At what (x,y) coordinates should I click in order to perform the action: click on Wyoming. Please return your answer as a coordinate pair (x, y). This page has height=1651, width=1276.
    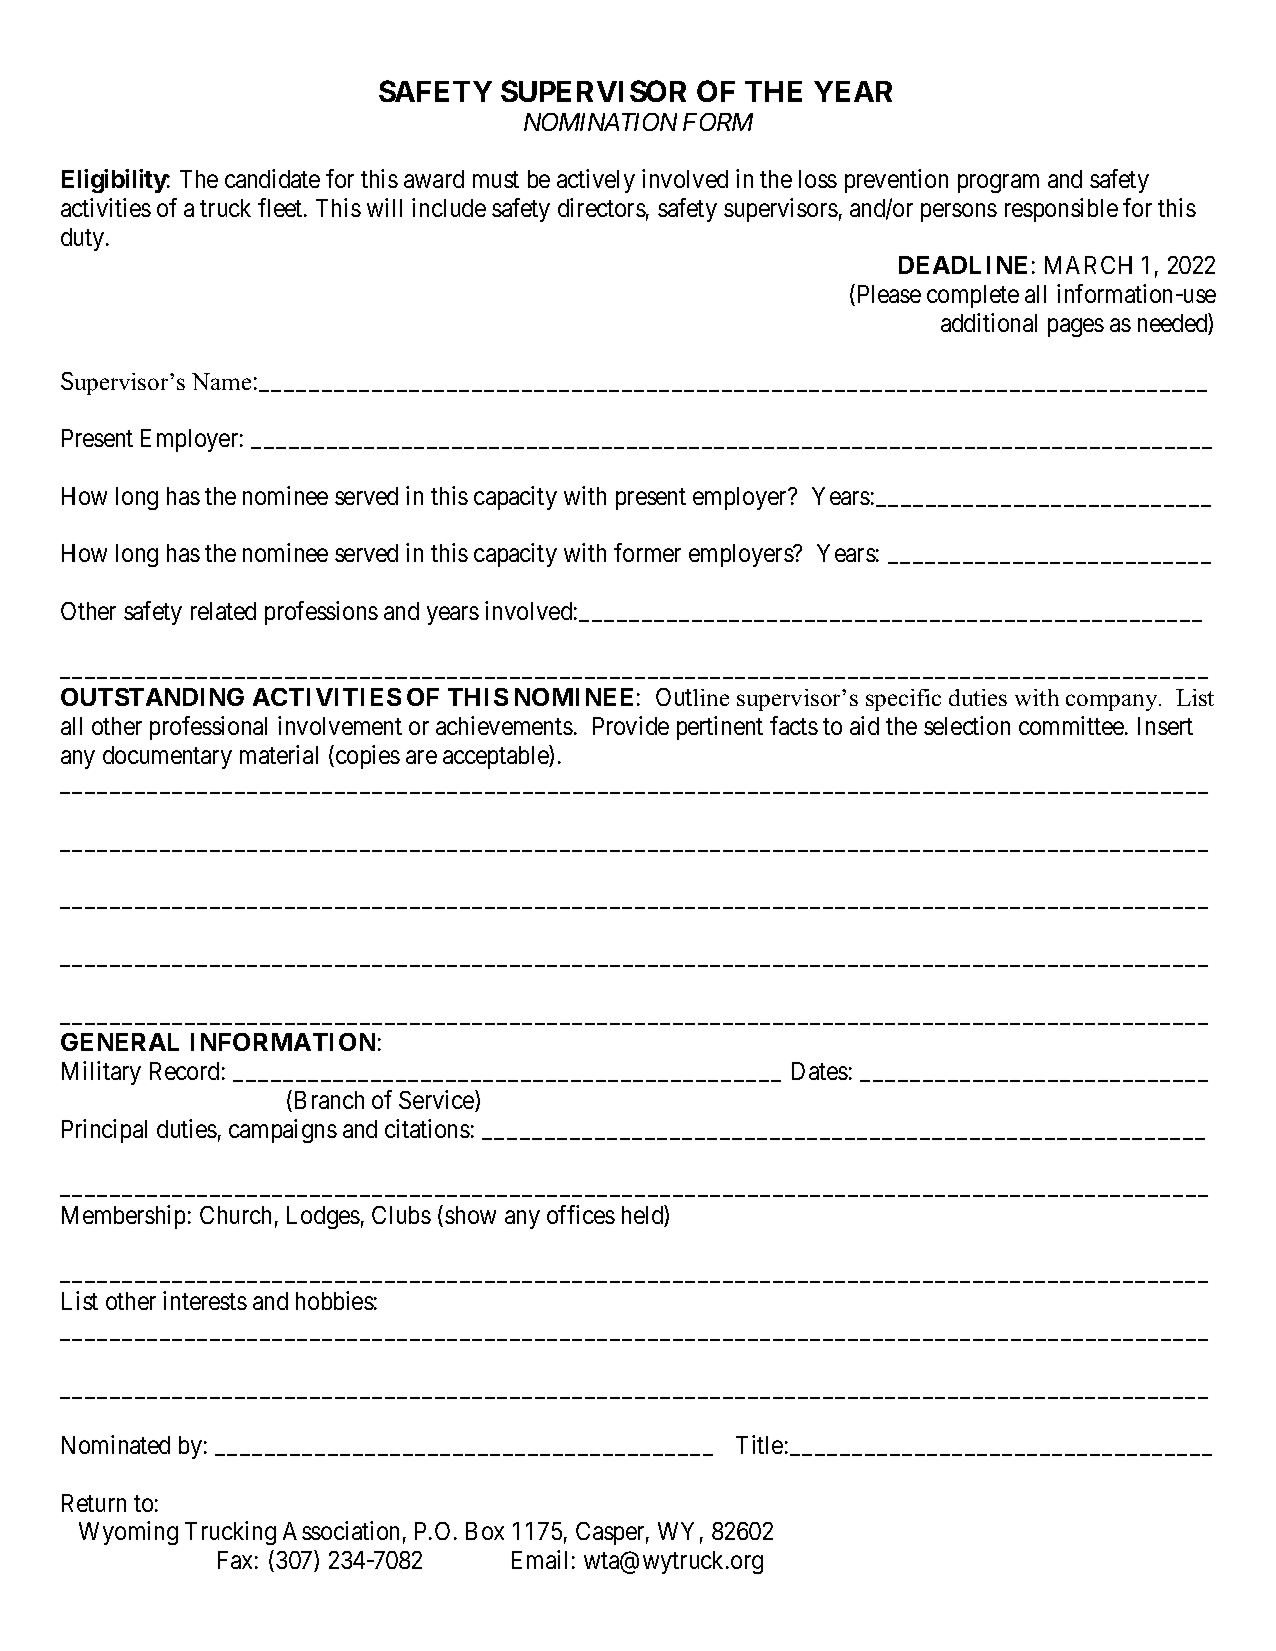
    Looking at the image, I should click on (128, 1533).
